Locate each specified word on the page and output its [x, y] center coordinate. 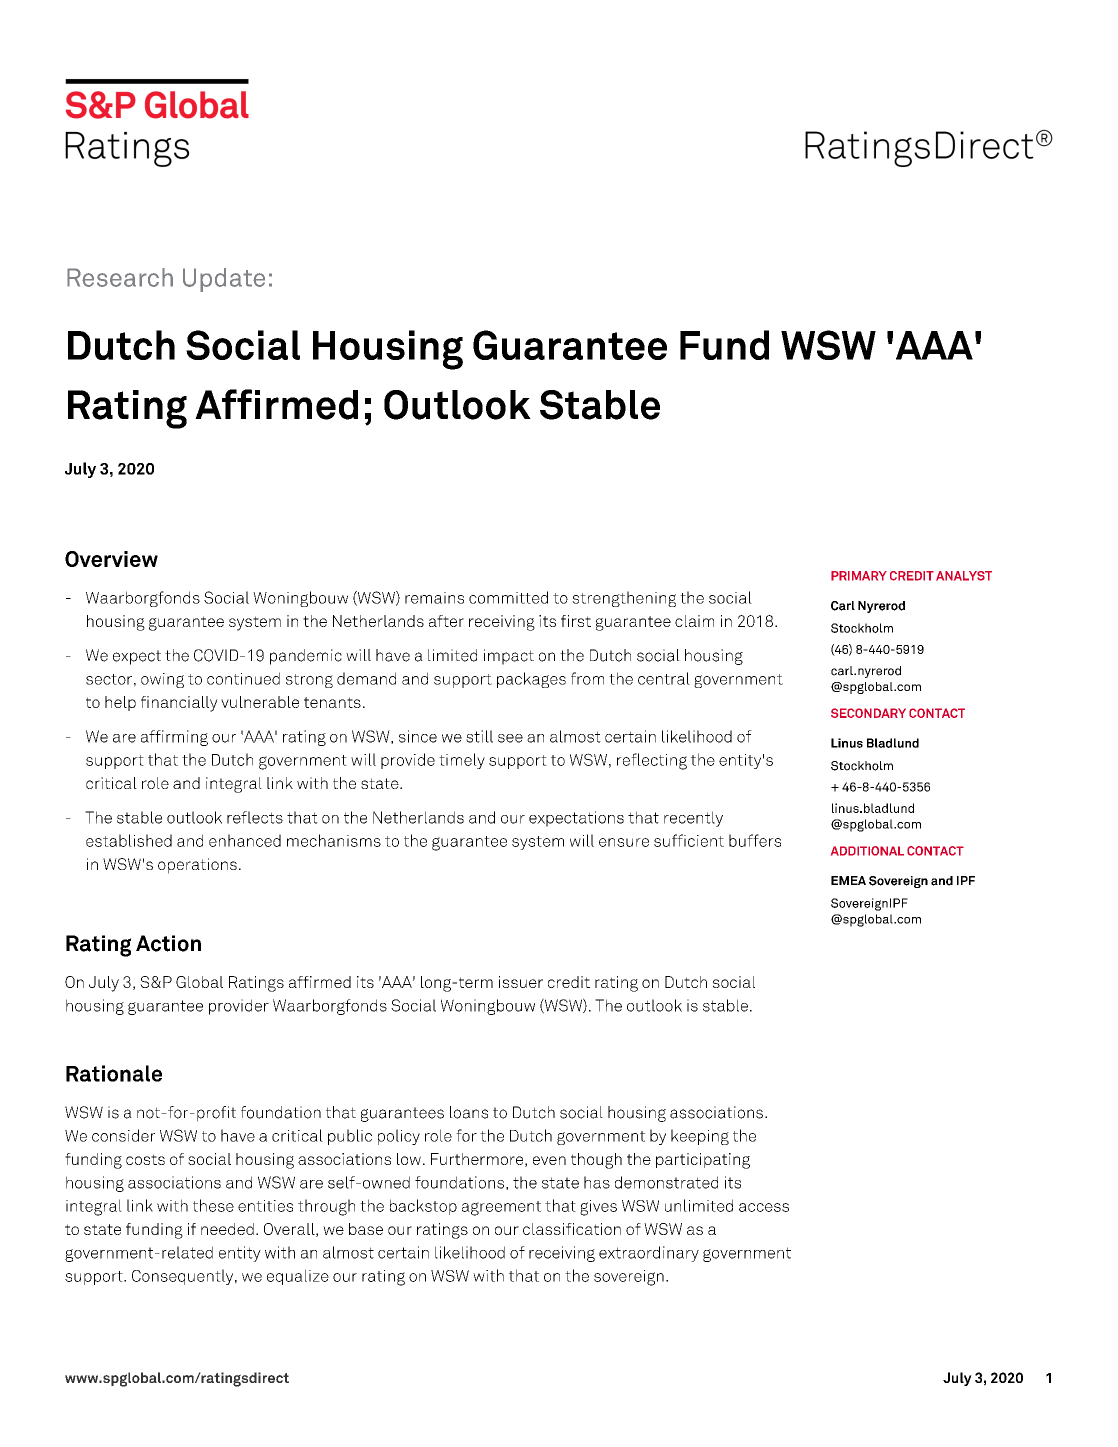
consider [123, 1135]
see [510, 738]
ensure [624, 842]
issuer [521, 982]
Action [168, 943]
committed [508, 597]
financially [179, 704]
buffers [755, 840]
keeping [700, 1137]
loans [469, 1112]
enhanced [245, 840]
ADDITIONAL [867, 851]
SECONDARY [868, 713]
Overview [111, 559]
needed [227, 1229]
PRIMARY [859, 576]
